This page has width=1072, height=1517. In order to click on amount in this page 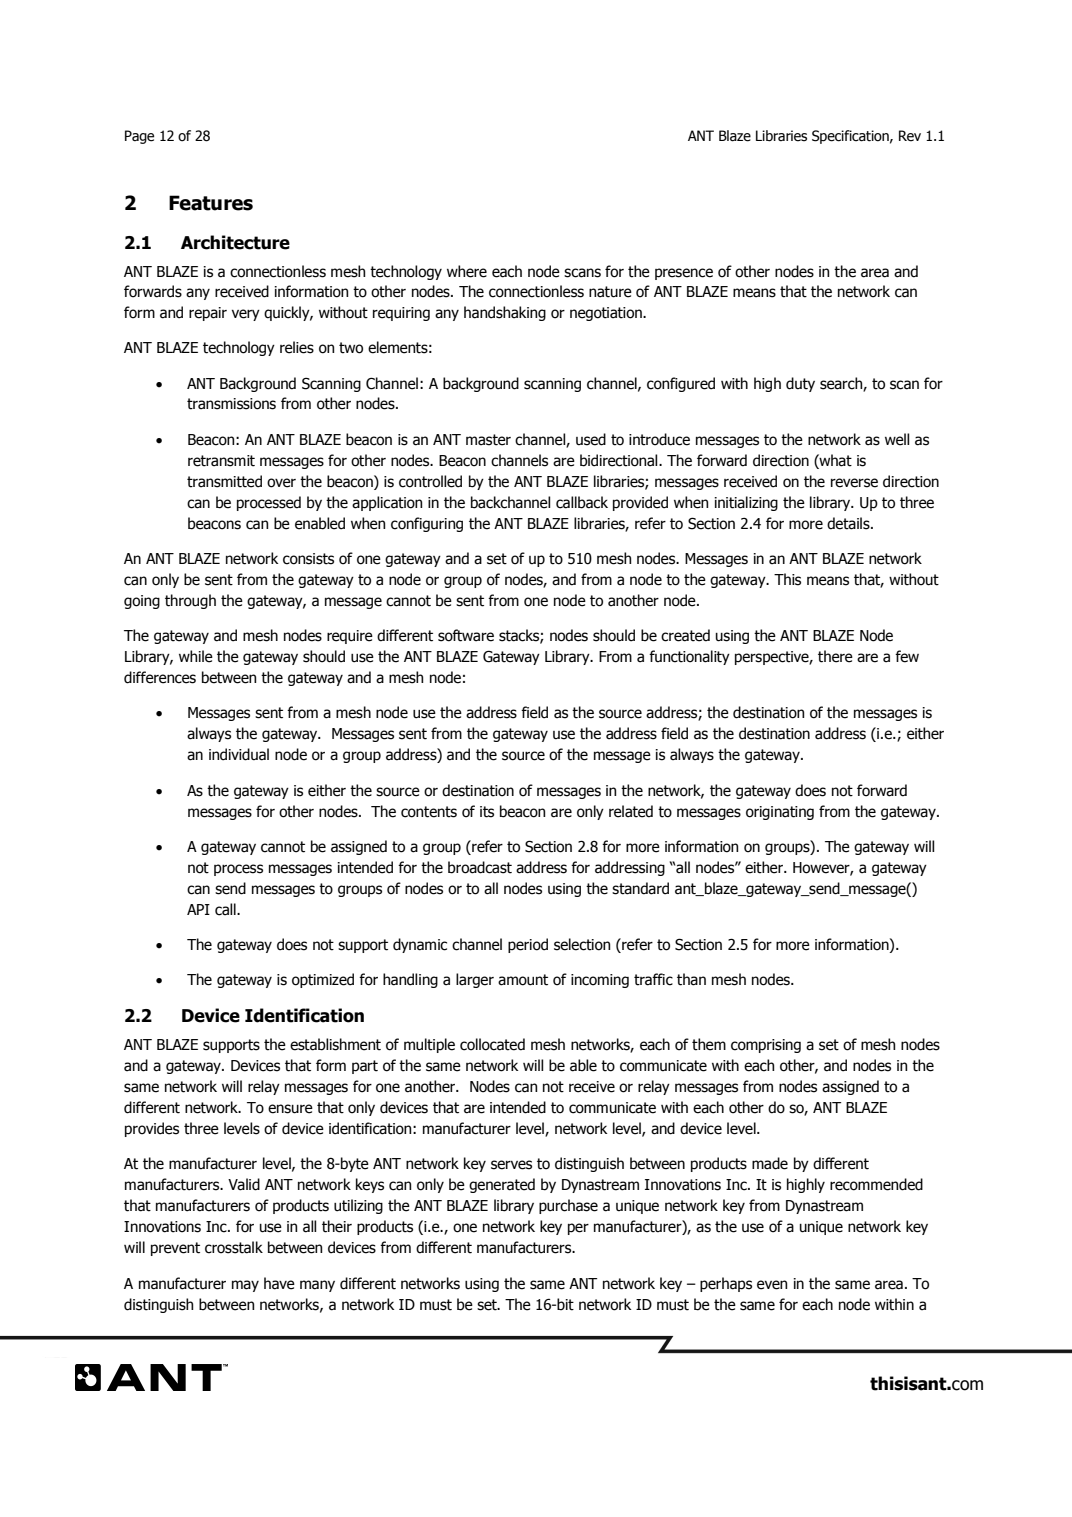, I will do `click(523, 980)`.
